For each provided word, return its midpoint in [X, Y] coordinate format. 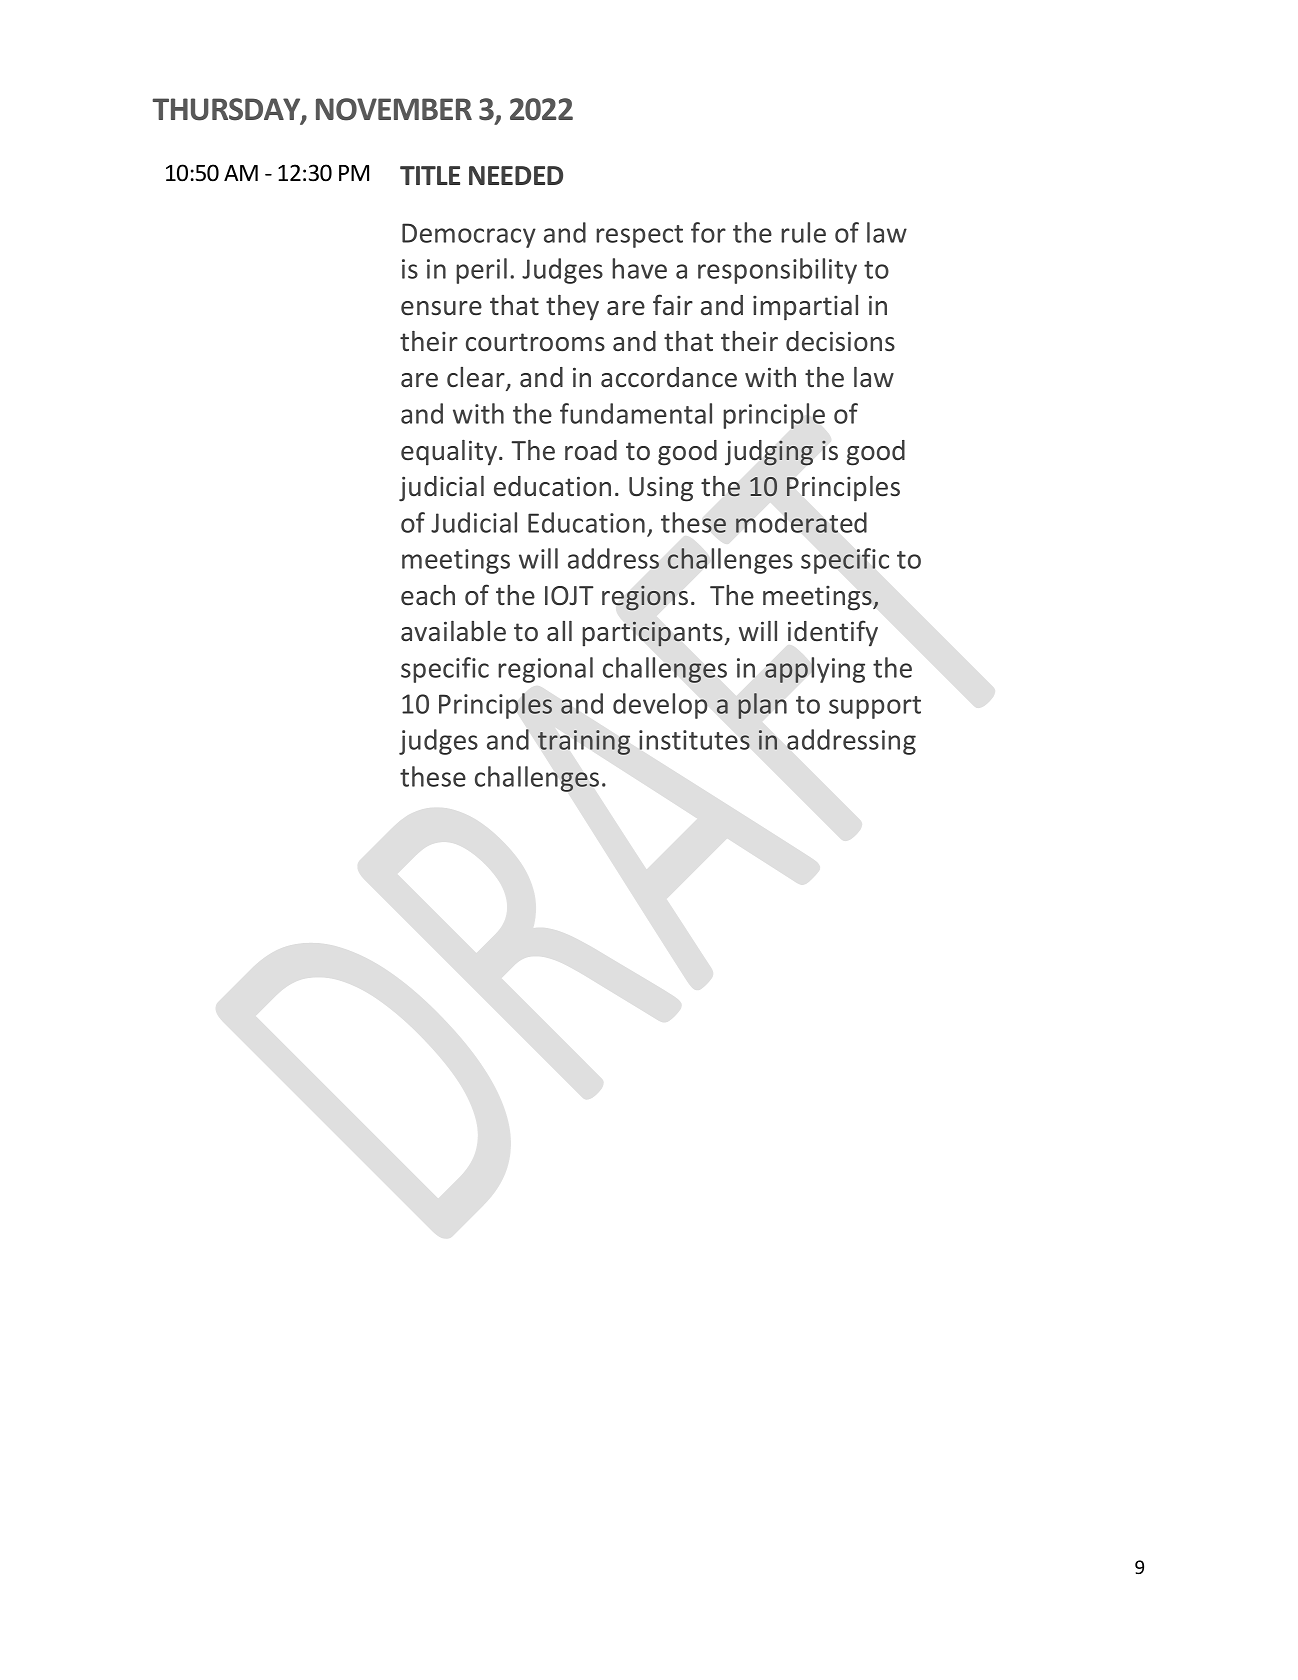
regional [545, 670]
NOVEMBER [394, 109]
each [428, 595]
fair [673, 305]
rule [803, 232]
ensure [441, 308]
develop [660, 706]
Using [661, 489]
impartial [805, 308]
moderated [801, 522]
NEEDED [516, 175]
